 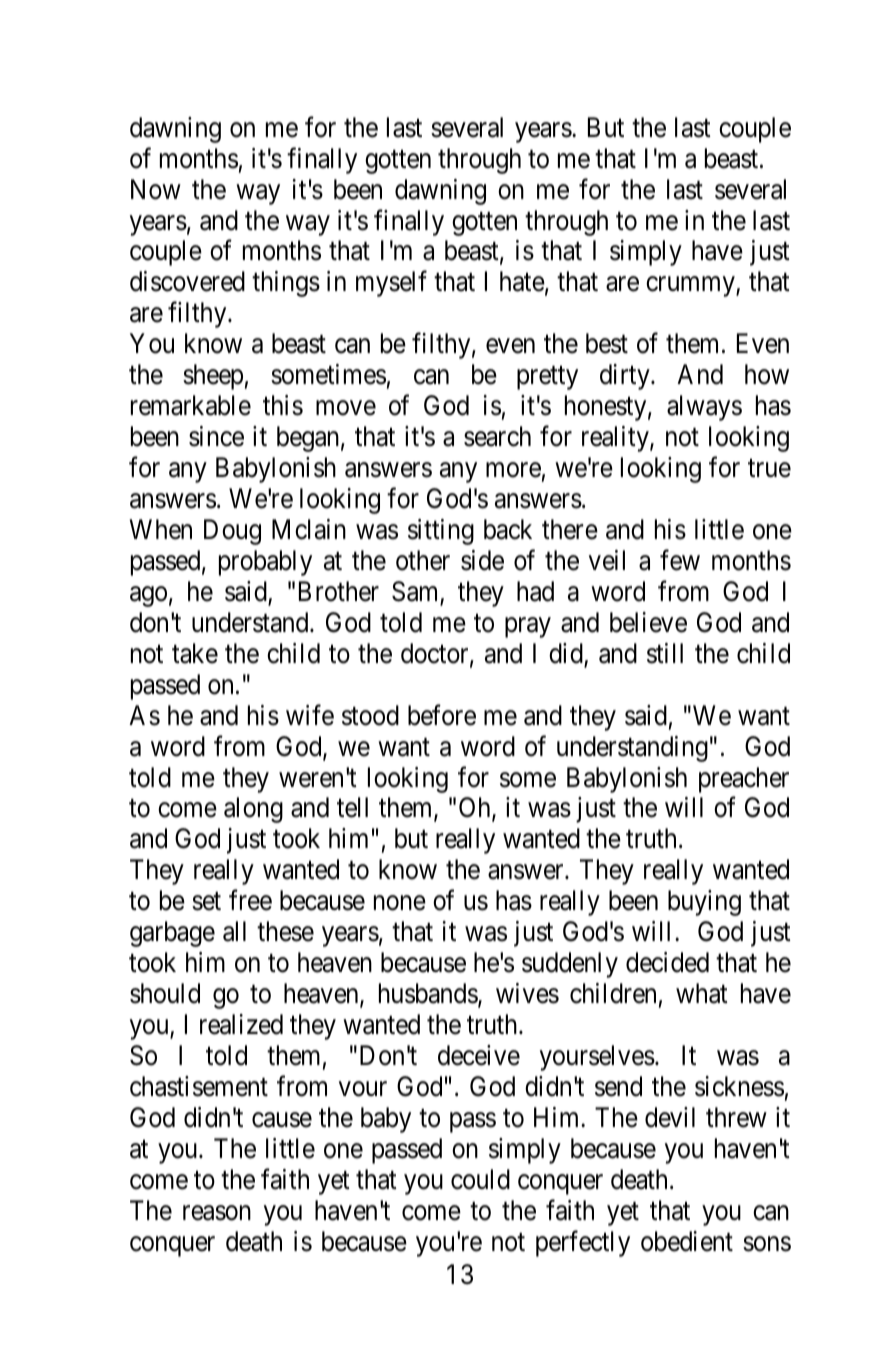 I want to click on crummy, so click(x=691, y=287).
